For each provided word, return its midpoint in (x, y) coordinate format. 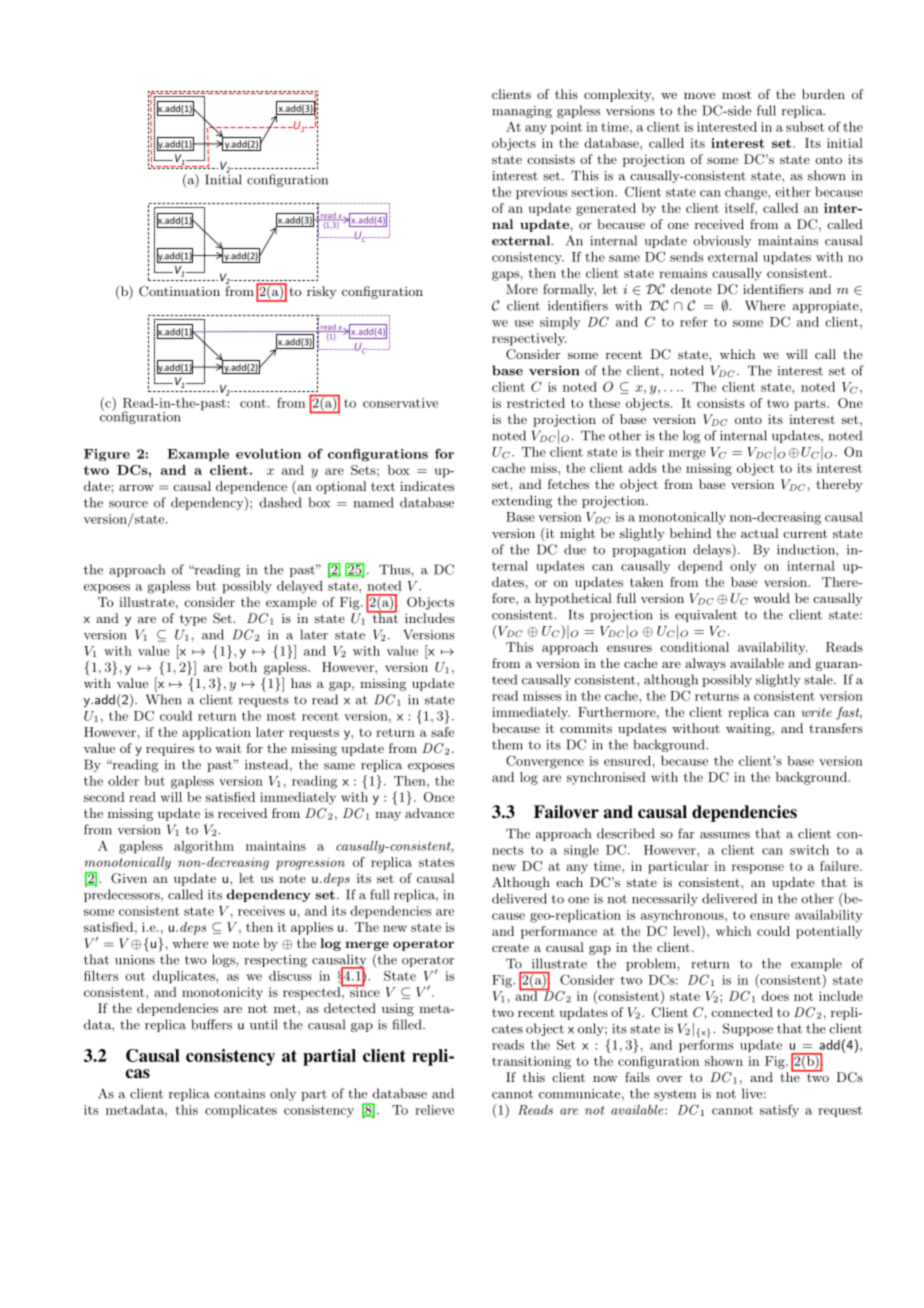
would (771, 598)
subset (805, 127)
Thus (394, 569)
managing (522, 112)
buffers (211, 1024)
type (193, 620)
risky (322, 292)
